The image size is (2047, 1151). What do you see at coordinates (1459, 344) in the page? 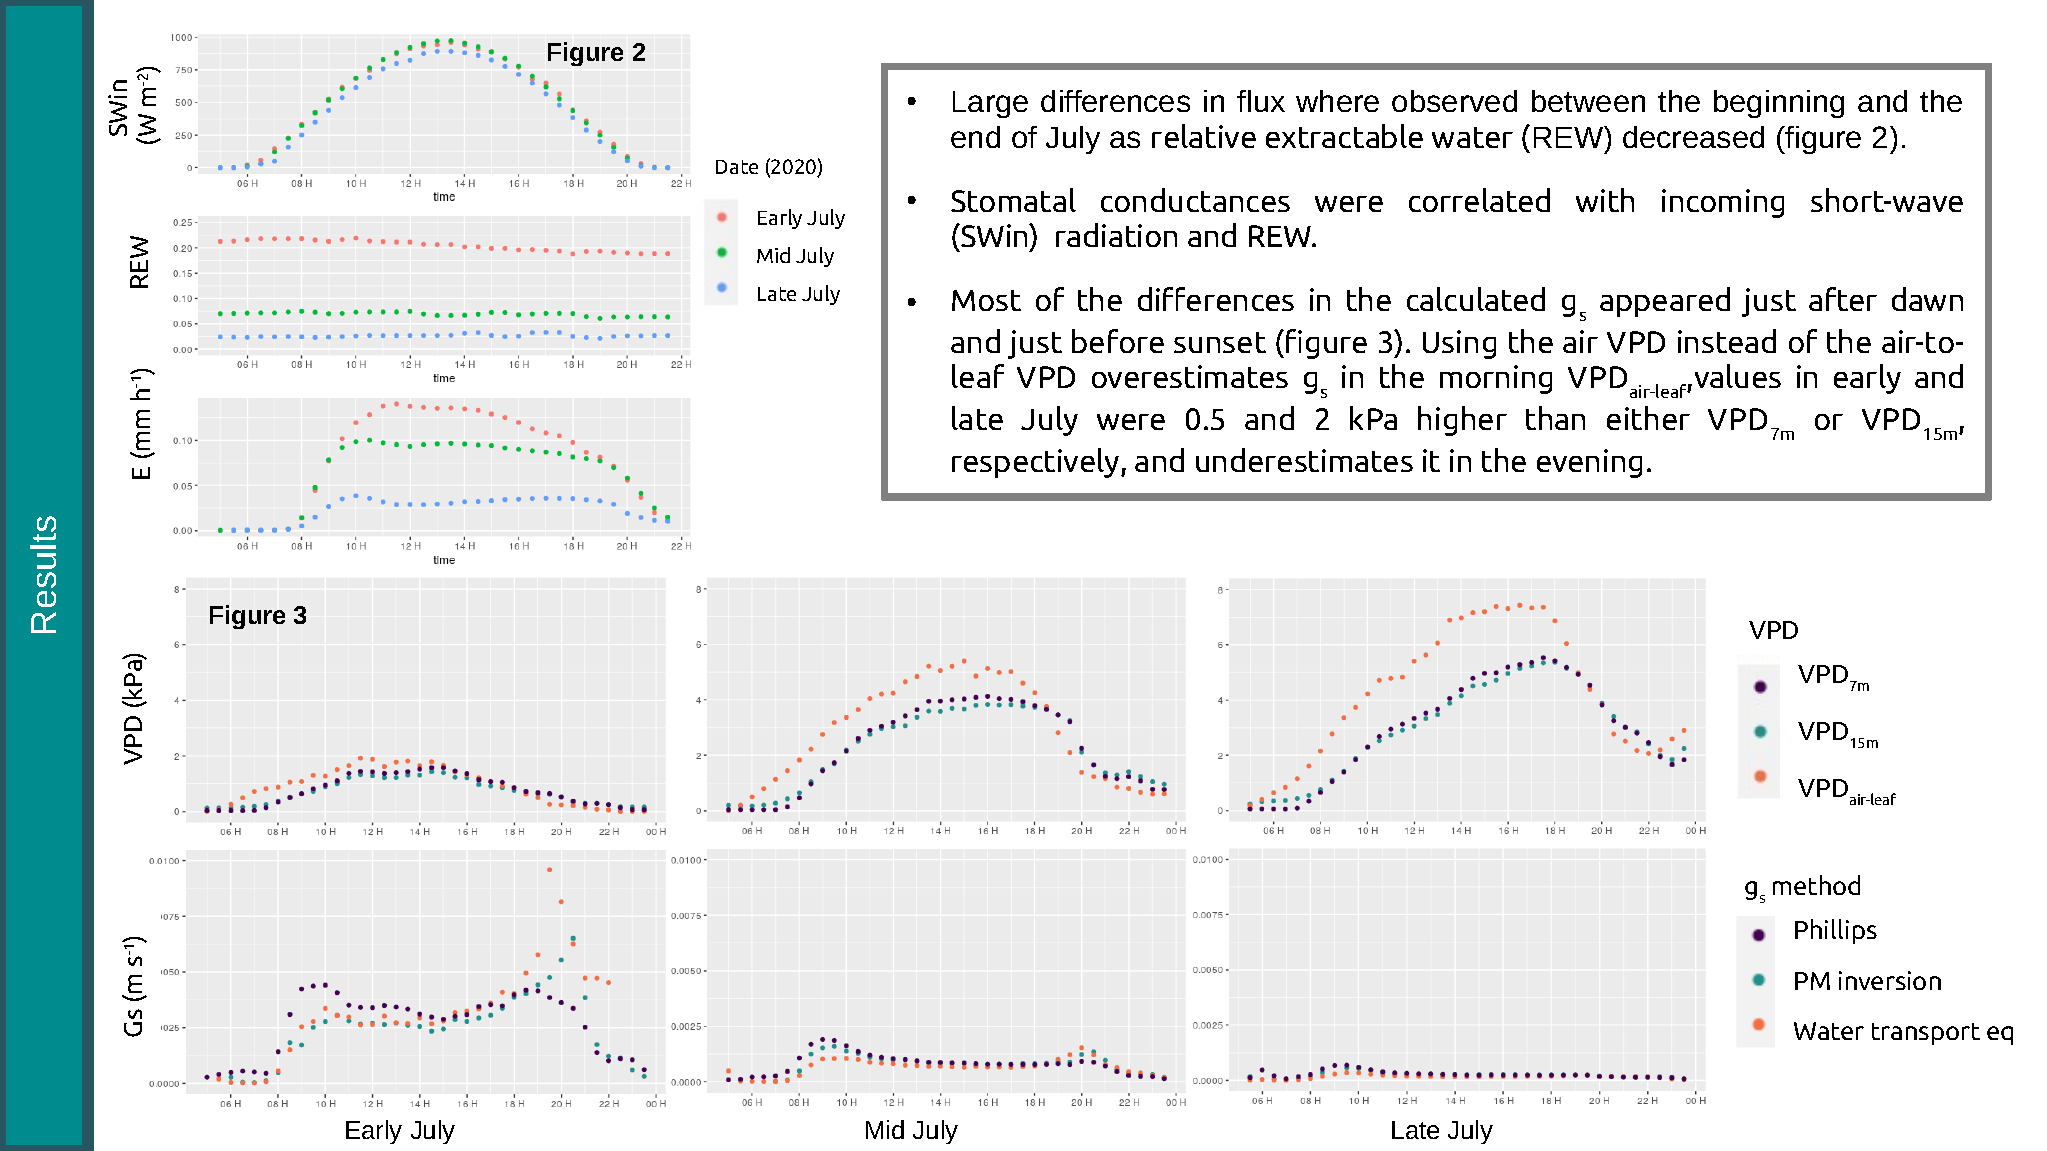
I see `Using` at bounding box center [1459, 344].
